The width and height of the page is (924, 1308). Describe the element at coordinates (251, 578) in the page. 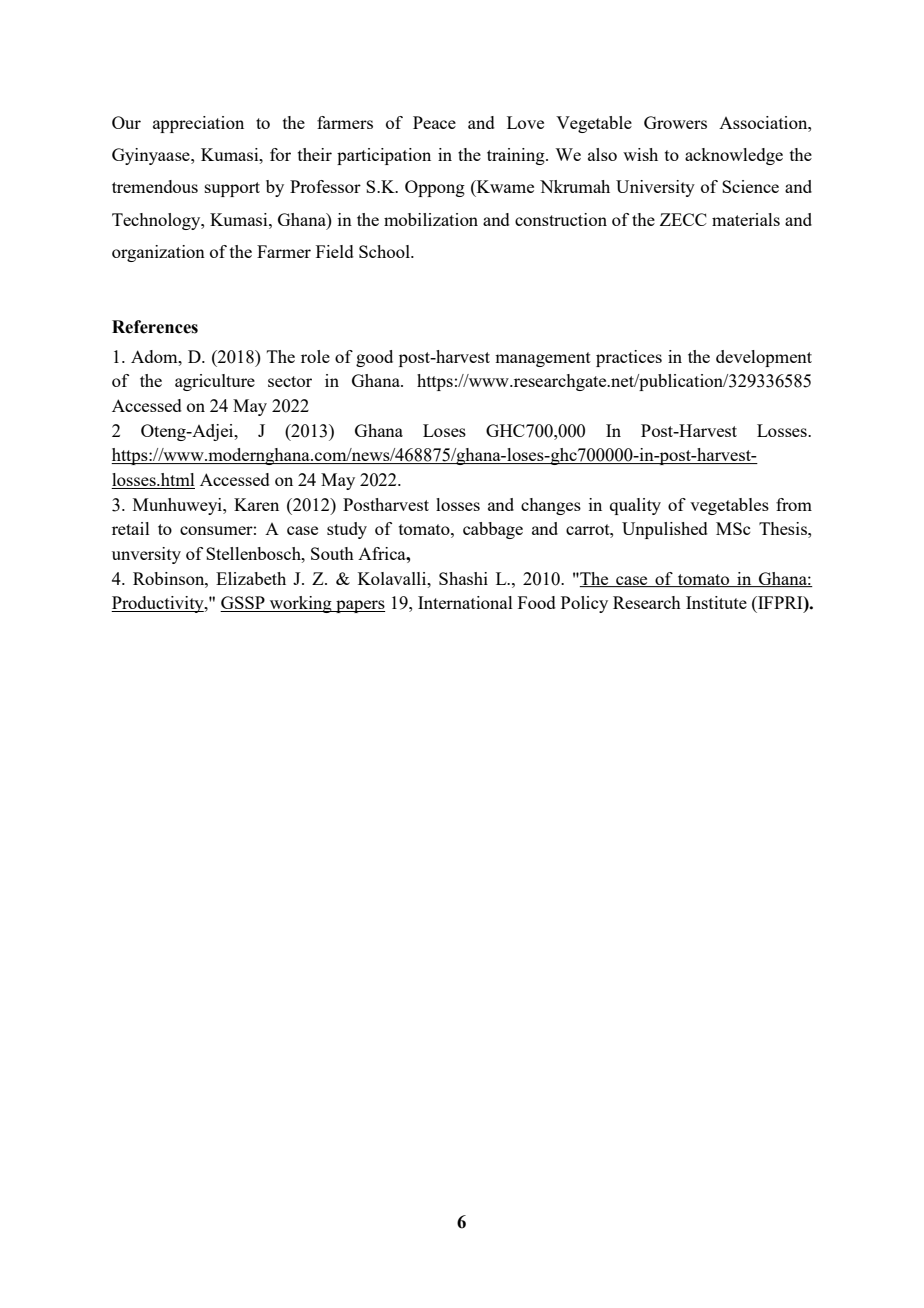

I see `Elizabeth` at that location.
